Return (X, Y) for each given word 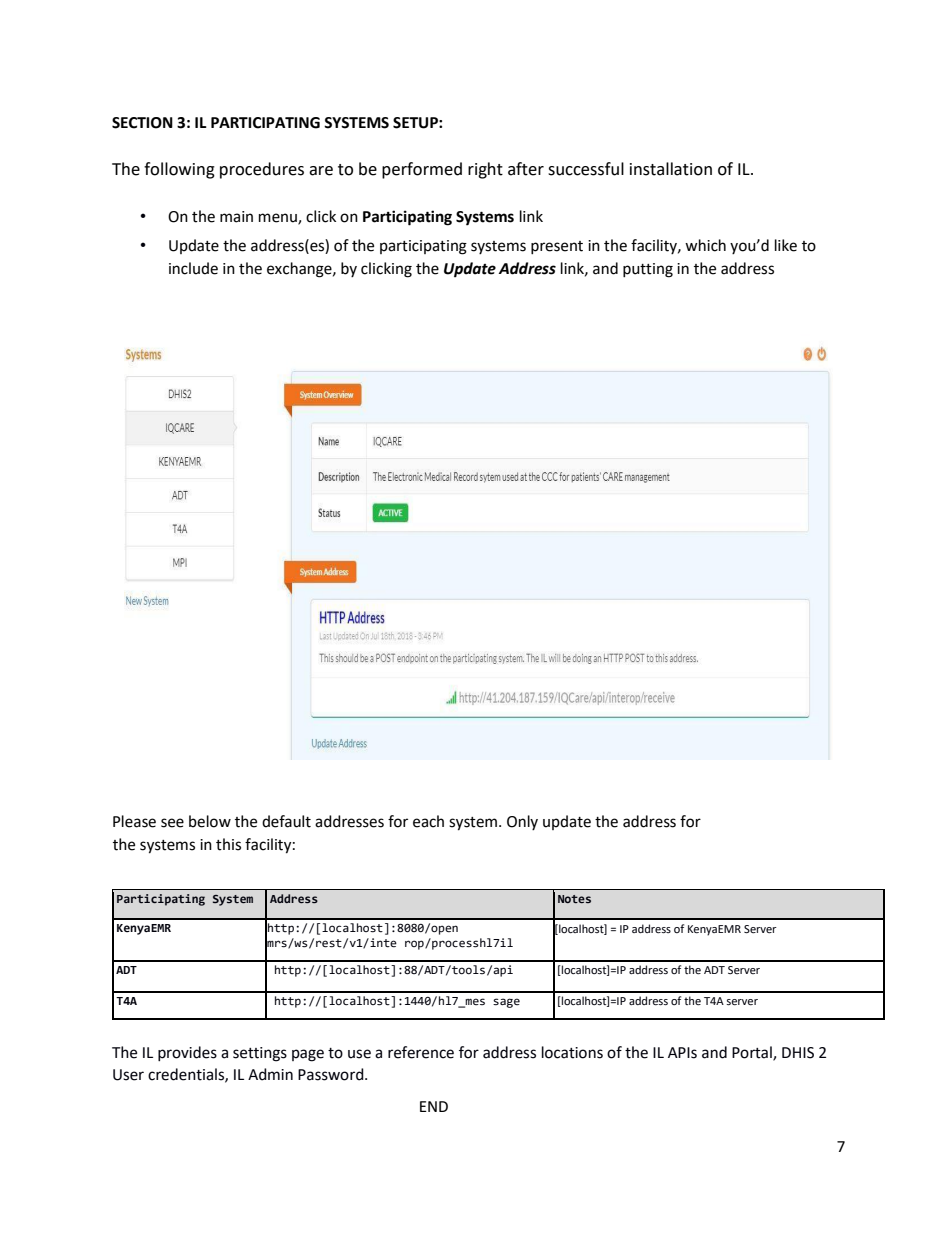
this (228, 844)
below (210, 821)
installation (671, 169)
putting (648, 270)
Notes (574, 899)
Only (522, 822)
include (193, 268)
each (428, 821)
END (434, 1106)
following (179, 170)
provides (187, 1053)
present (557, 247)
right (485, 170)
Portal (753, 1053)
